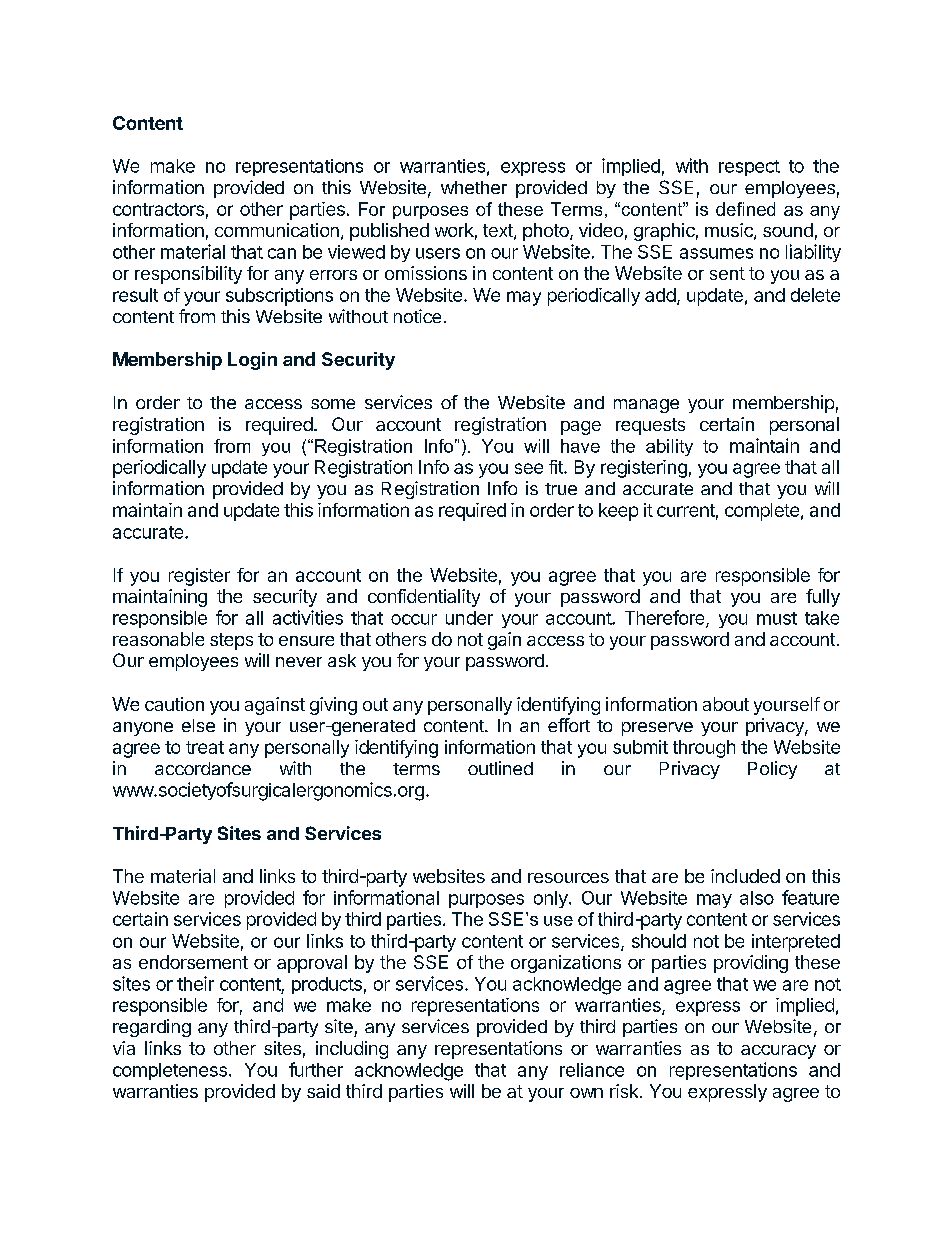 The height and width of the screenshot is (1233, 952). What do you see at coordinates (650, 426) in the screenshot?
I see `requests` at bounding box center [650, 426].
